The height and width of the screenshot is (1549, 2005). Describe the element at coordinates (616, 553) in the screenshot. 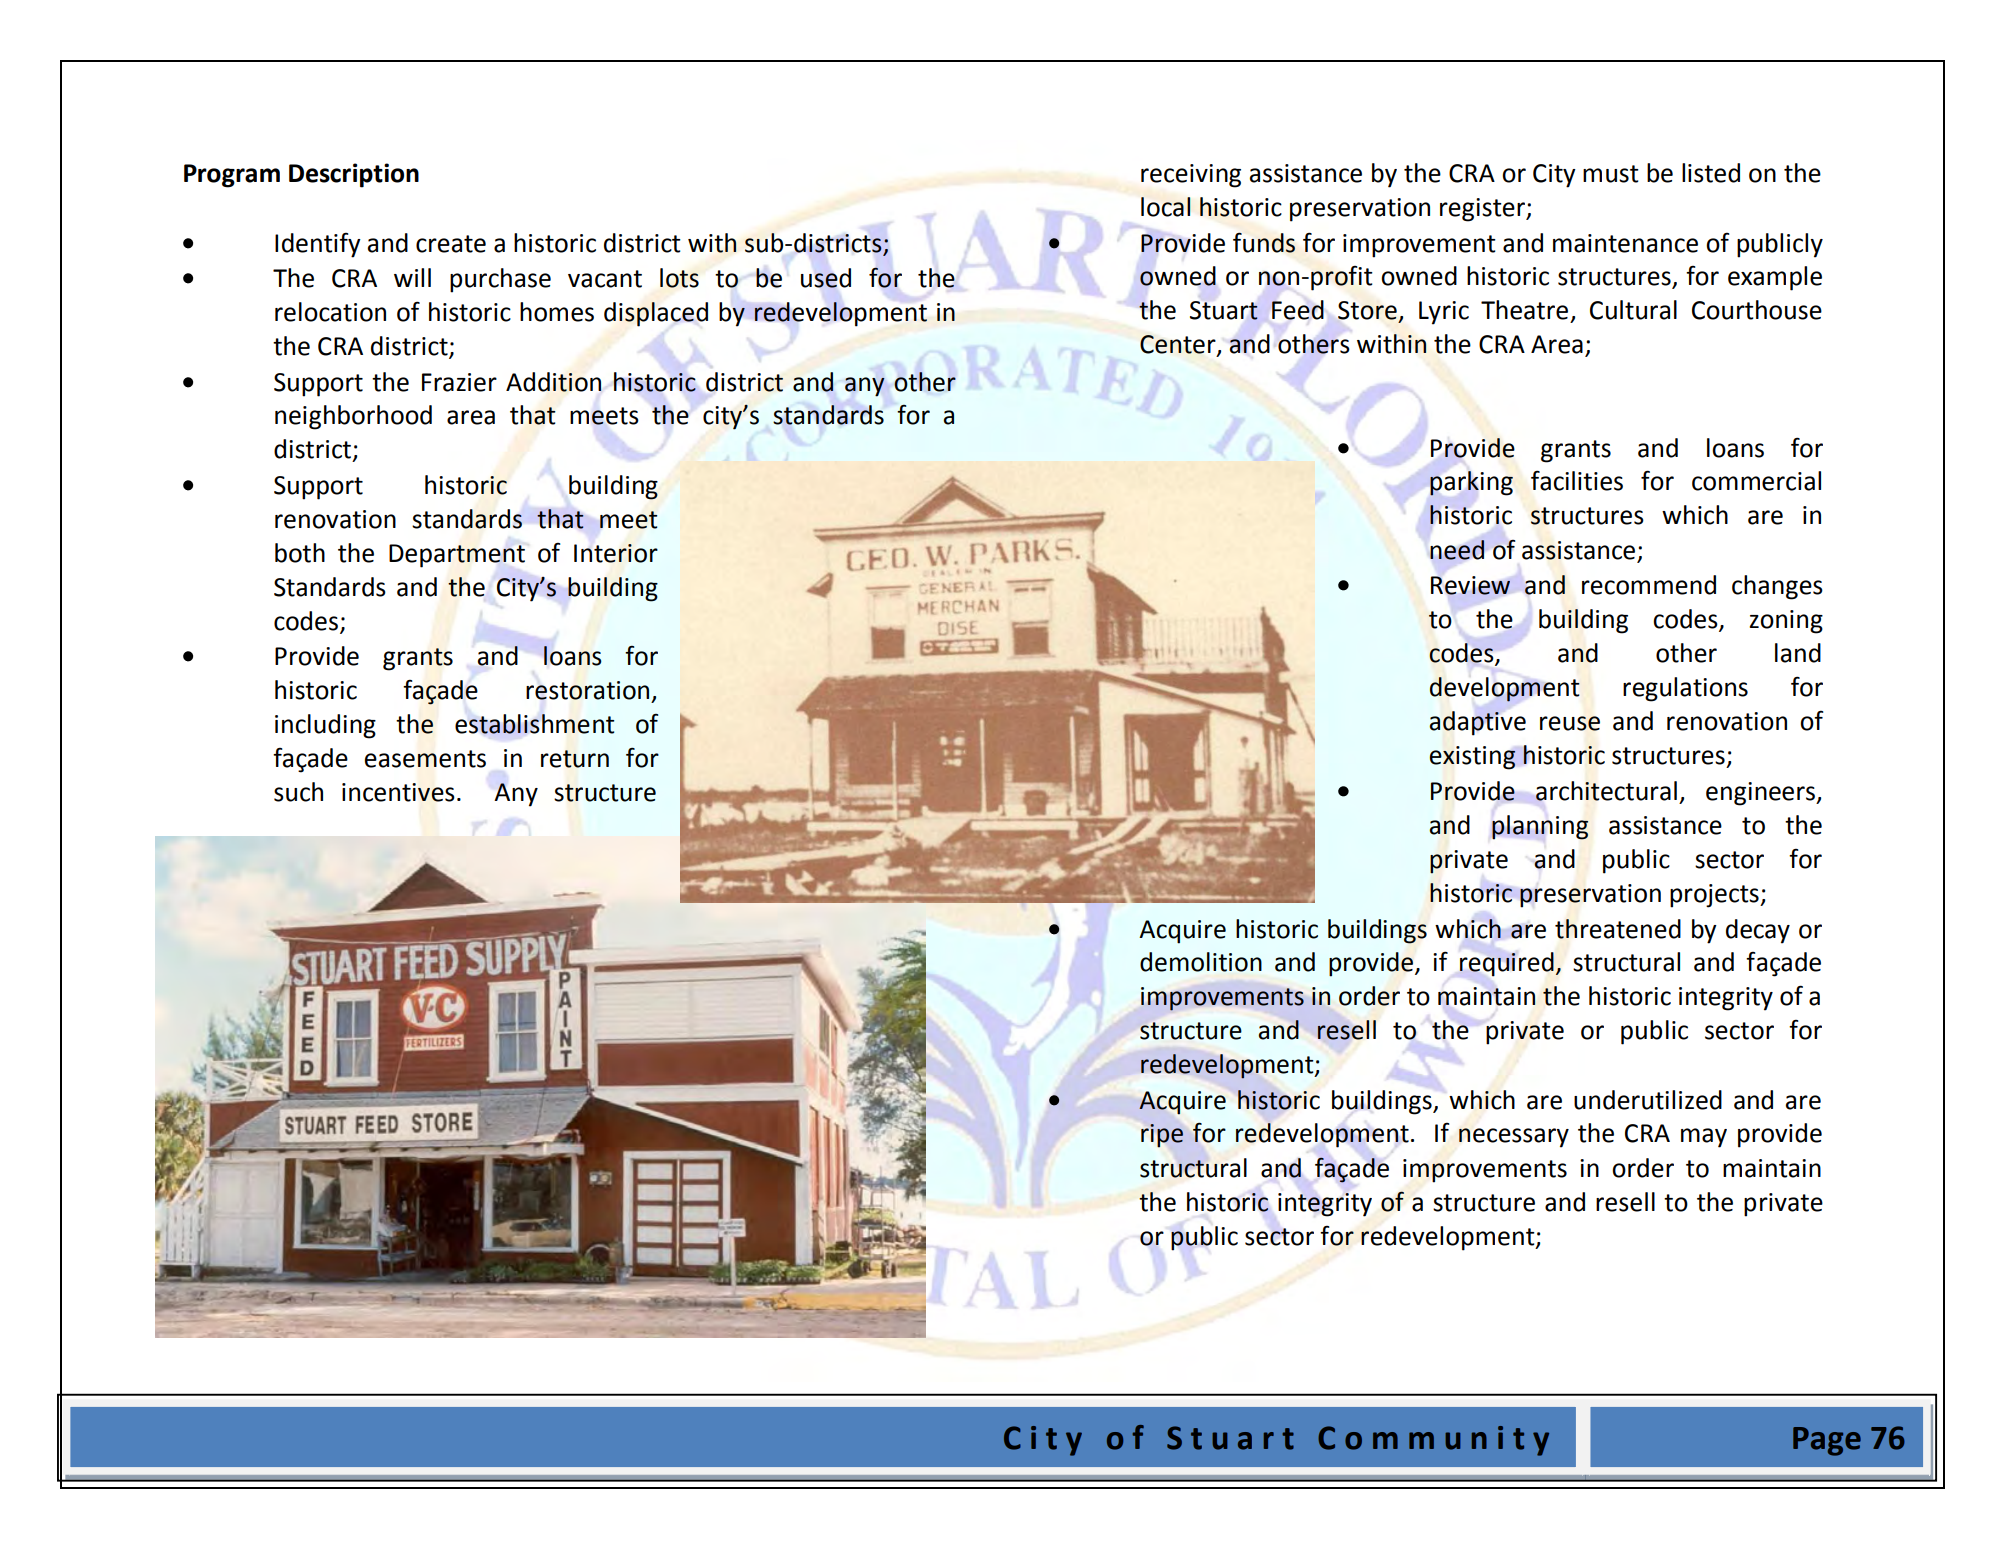

I see `Interior` at that location.
